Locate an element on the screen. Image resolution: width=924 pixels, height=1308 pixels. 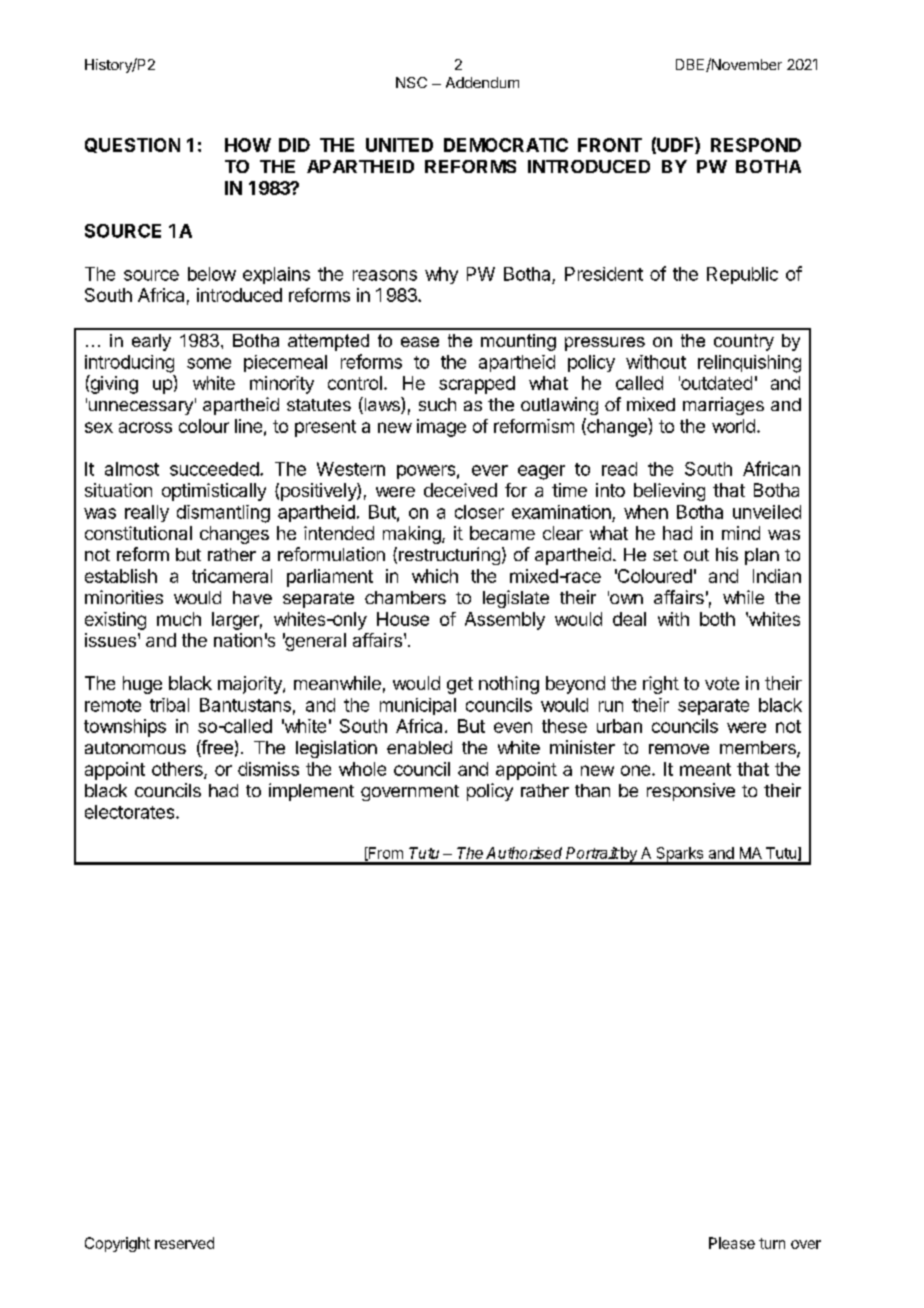
RESPOND is located at coordinates (756, 145).
